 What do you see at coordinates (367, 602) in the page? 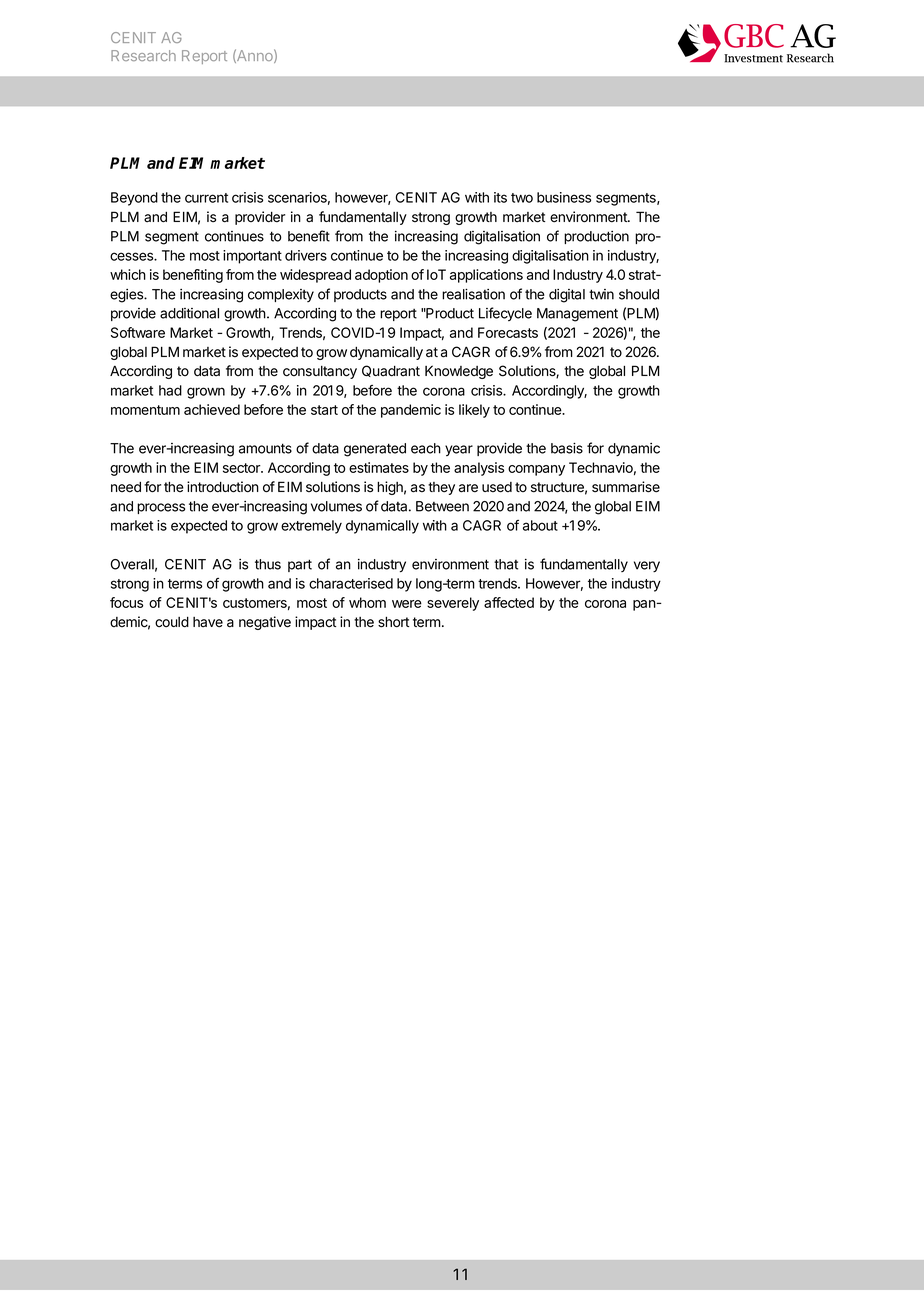
I see `whom` at bounding box center [367, 602].
